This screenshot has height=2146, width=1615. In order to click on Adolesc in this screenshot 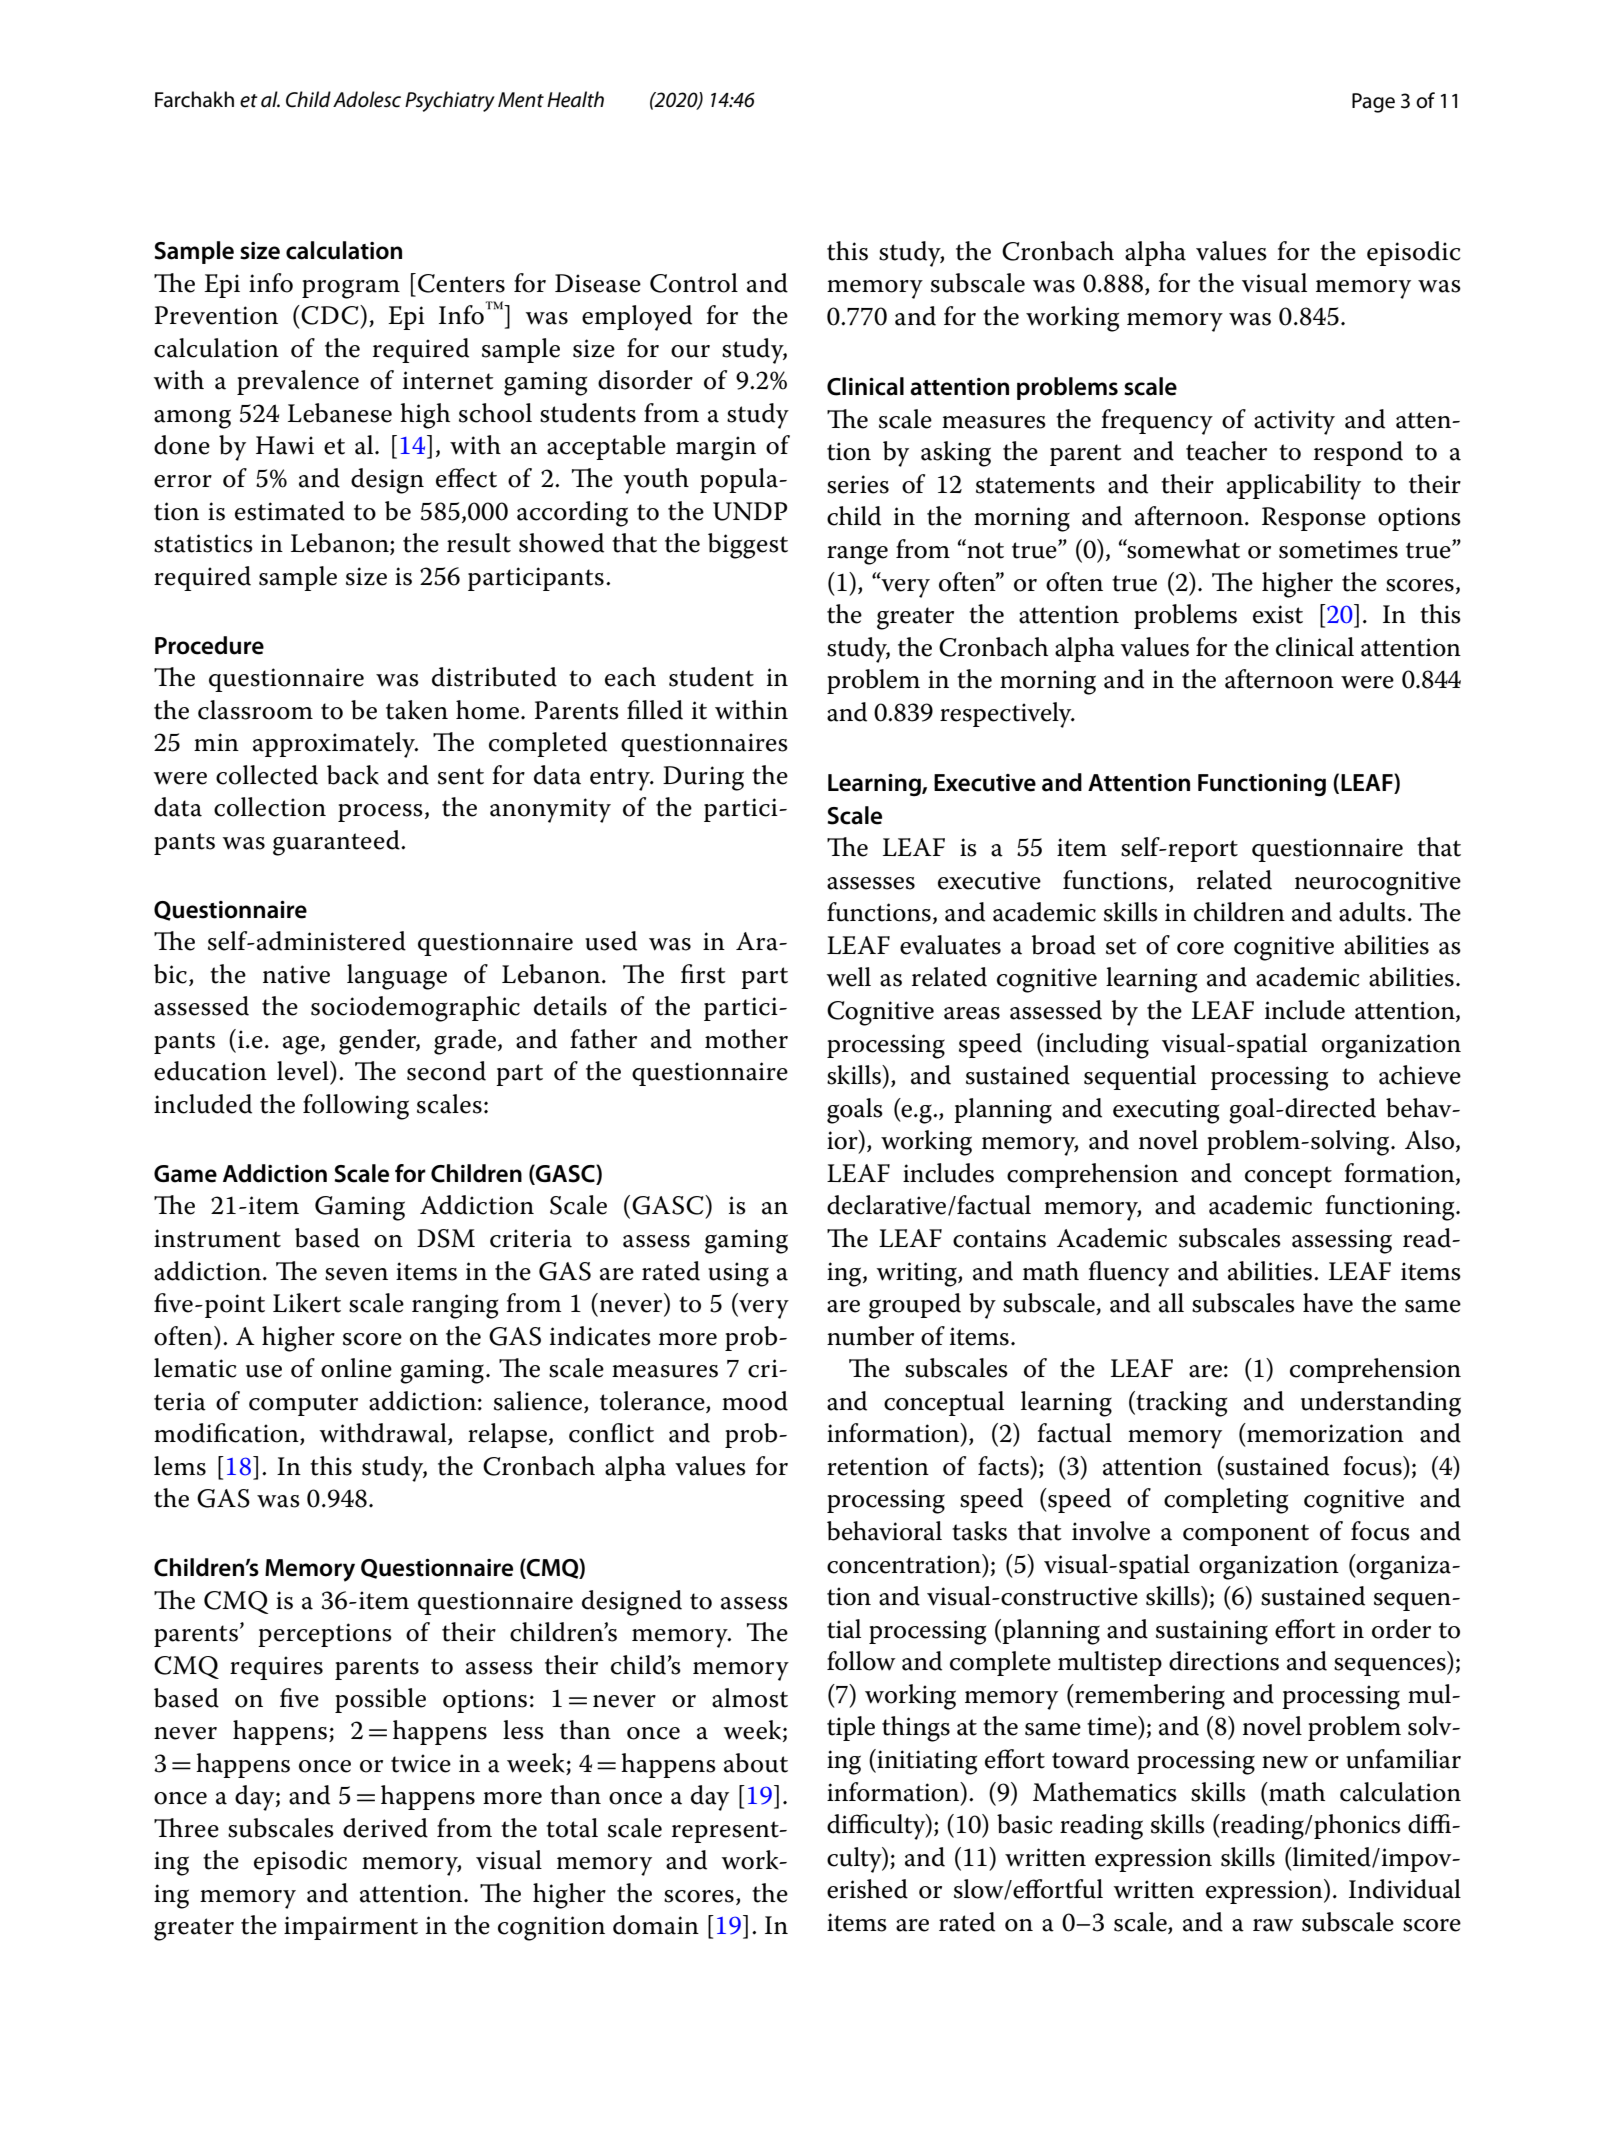, I will do `click(367, 99)`.
